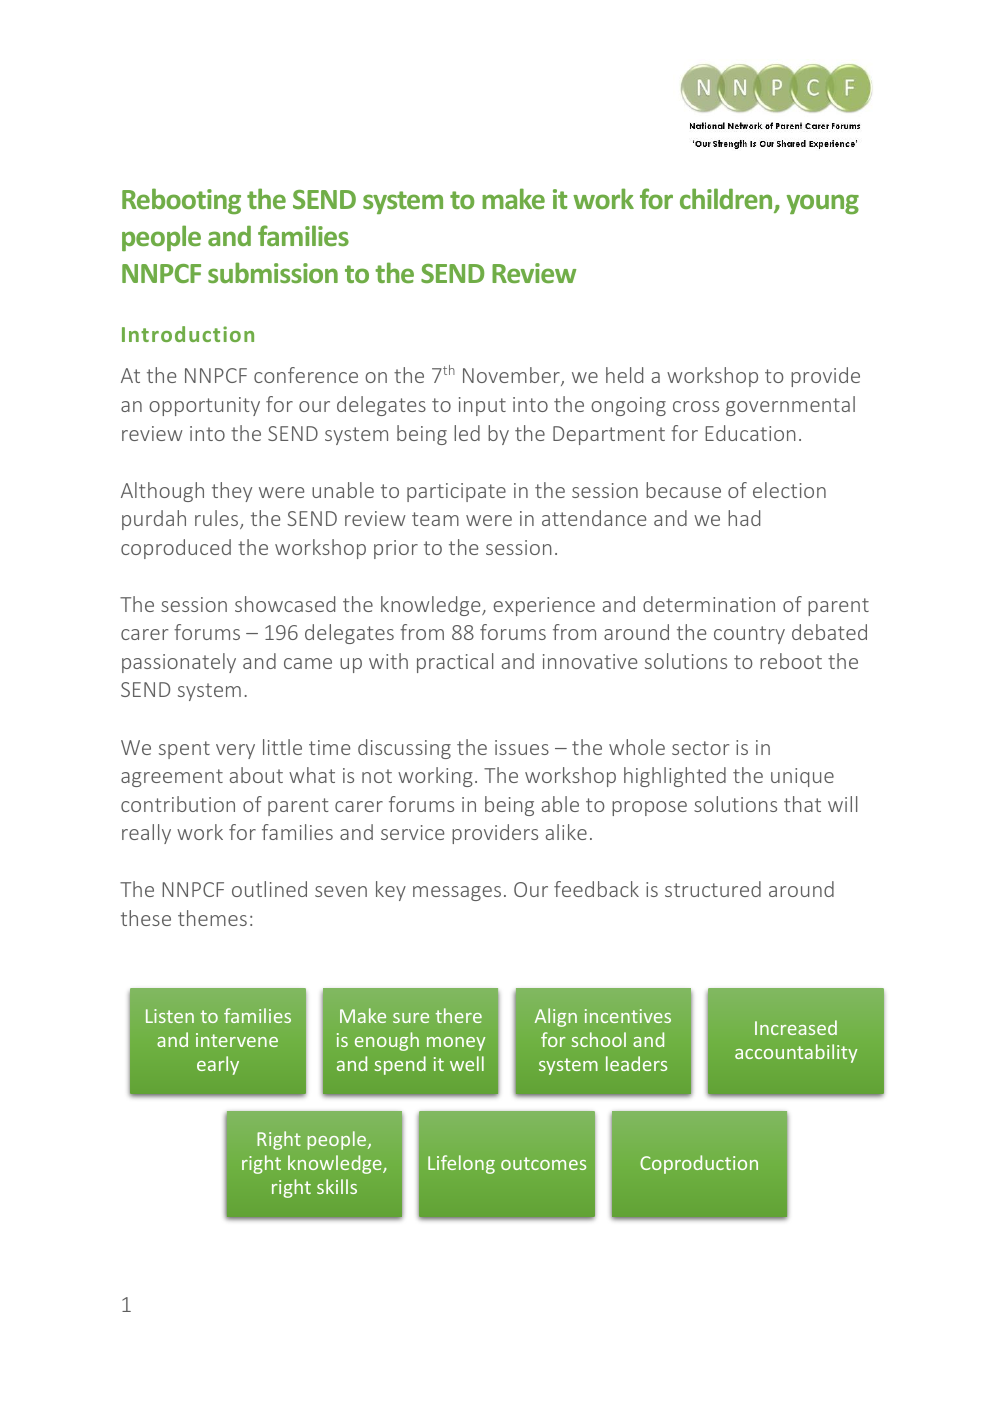 This screenshot has height=1406, width=994. What do you see at coordinates (727, 200) in the screenshot?
I see `children` at bounding box center [727, 200].
